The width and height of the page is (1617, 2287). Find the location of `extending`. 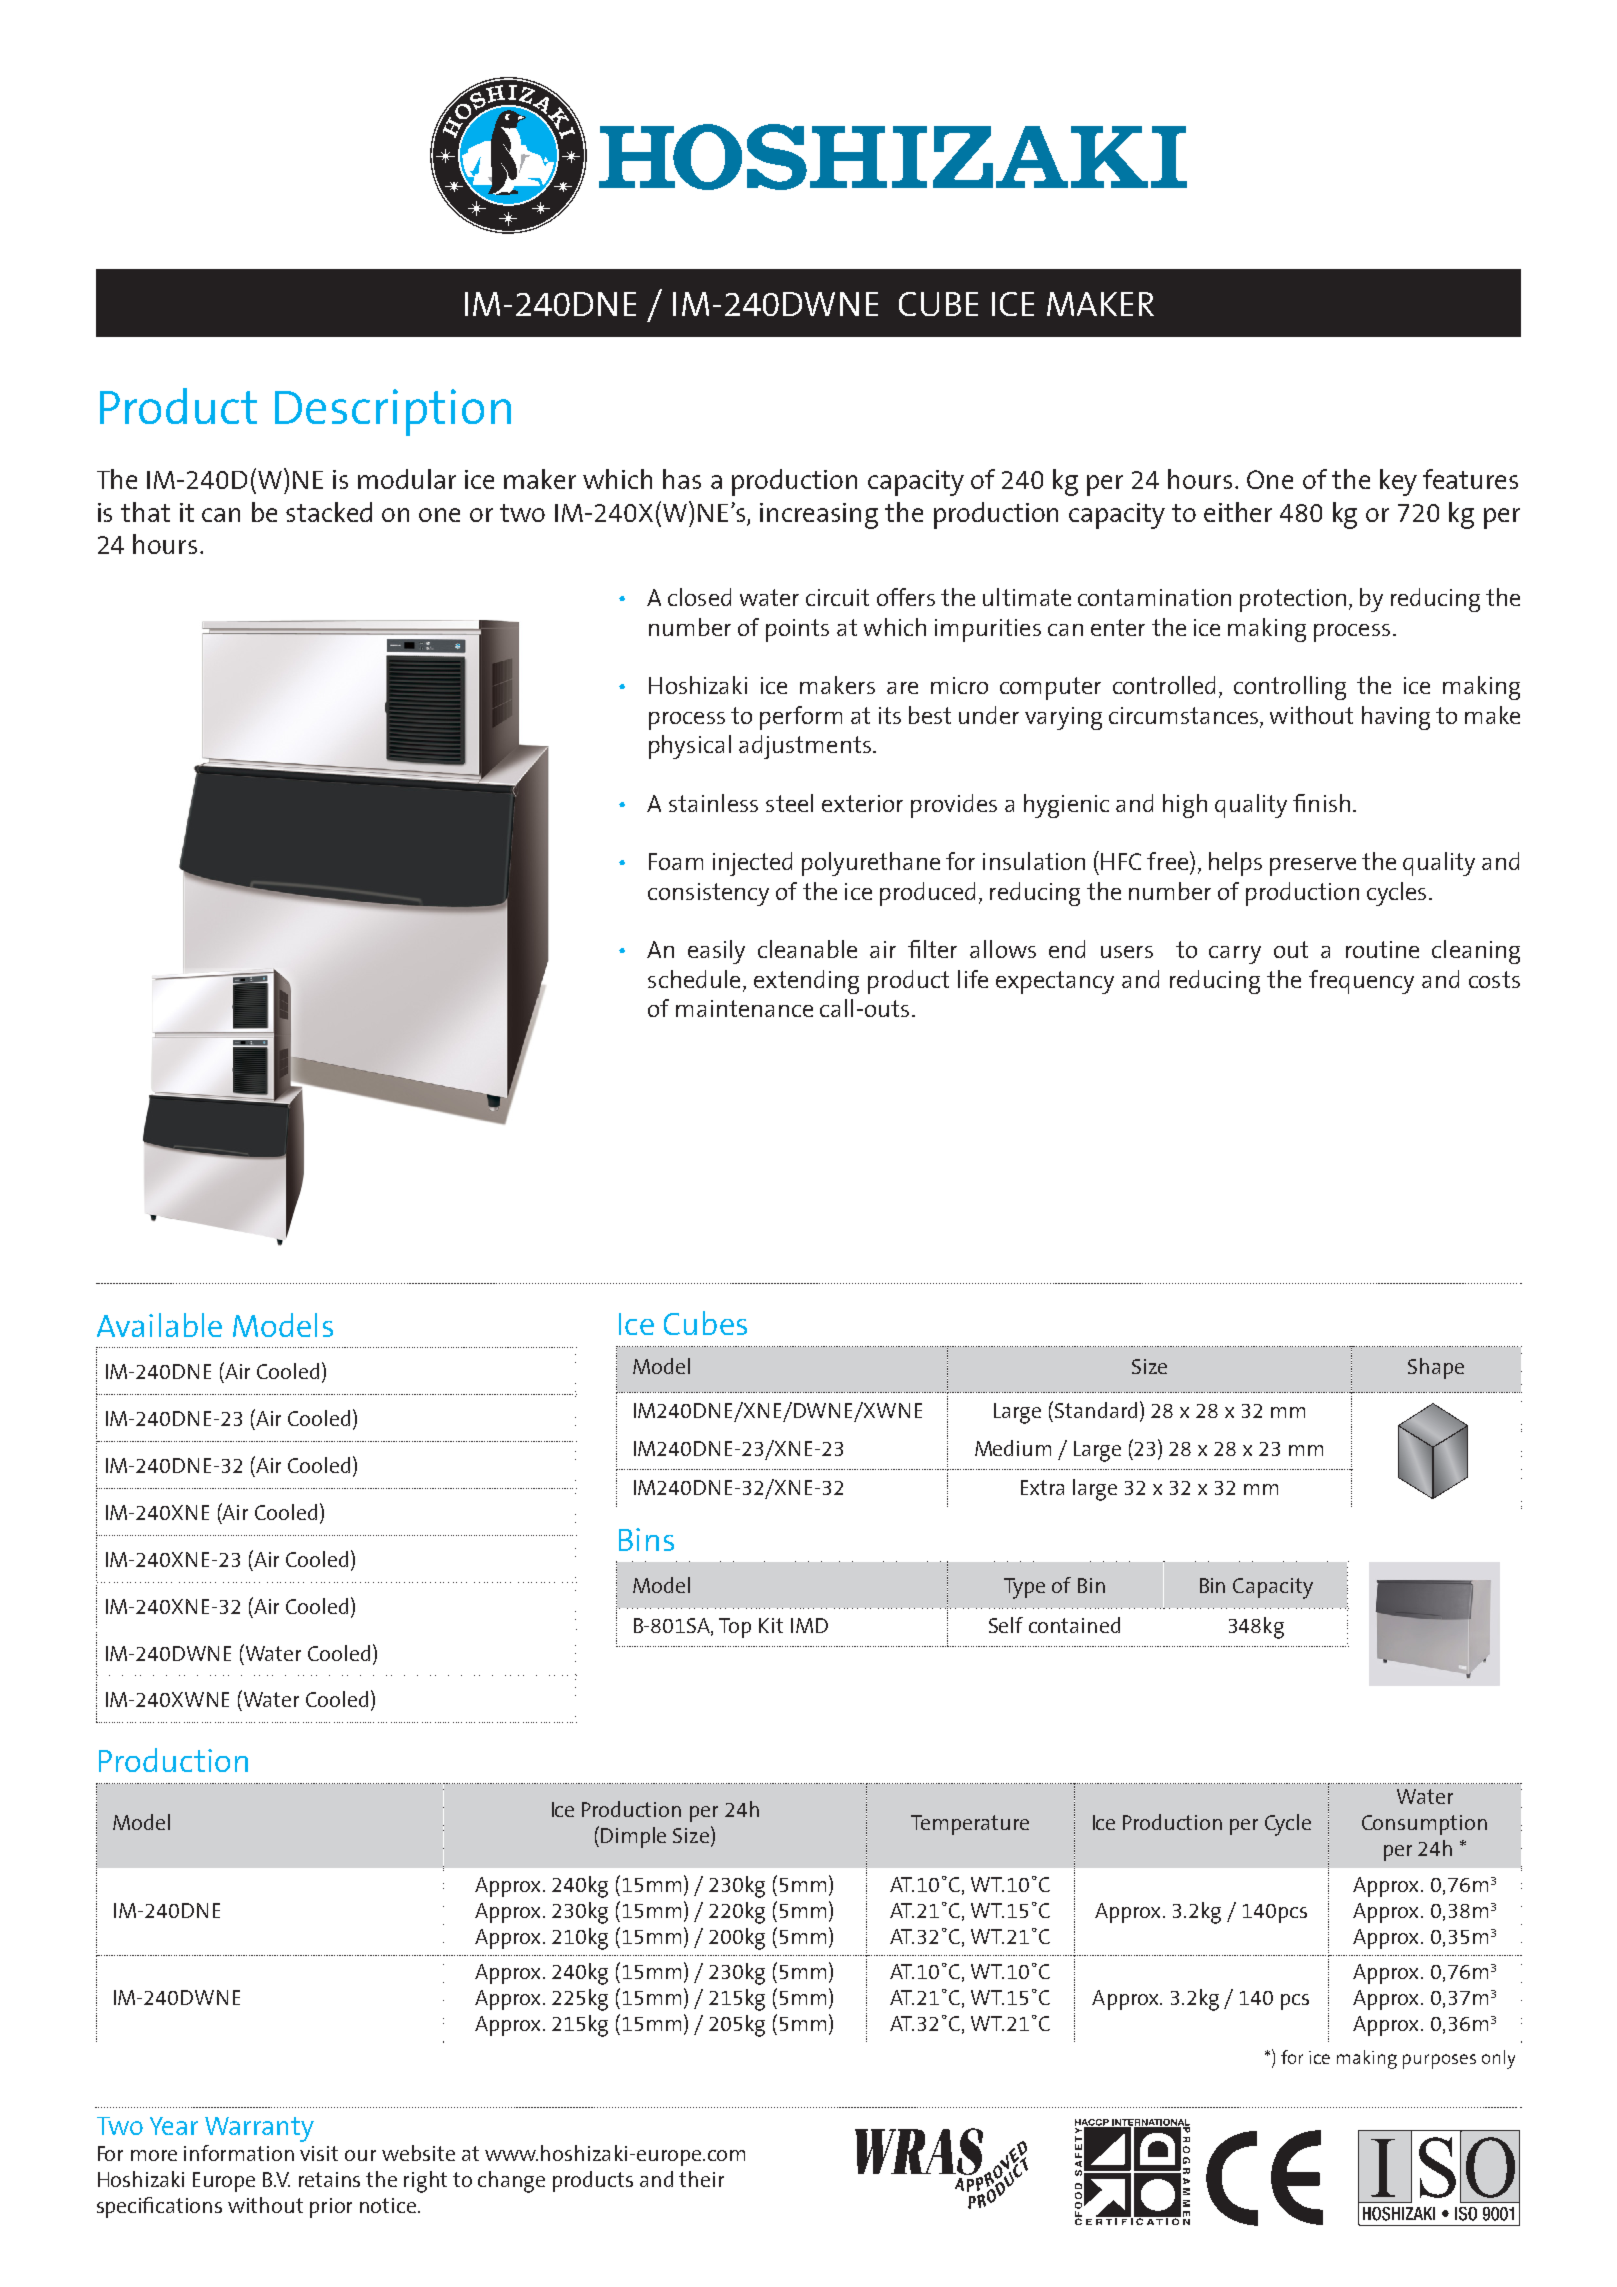

extending is located at coordinates (806, 982).
